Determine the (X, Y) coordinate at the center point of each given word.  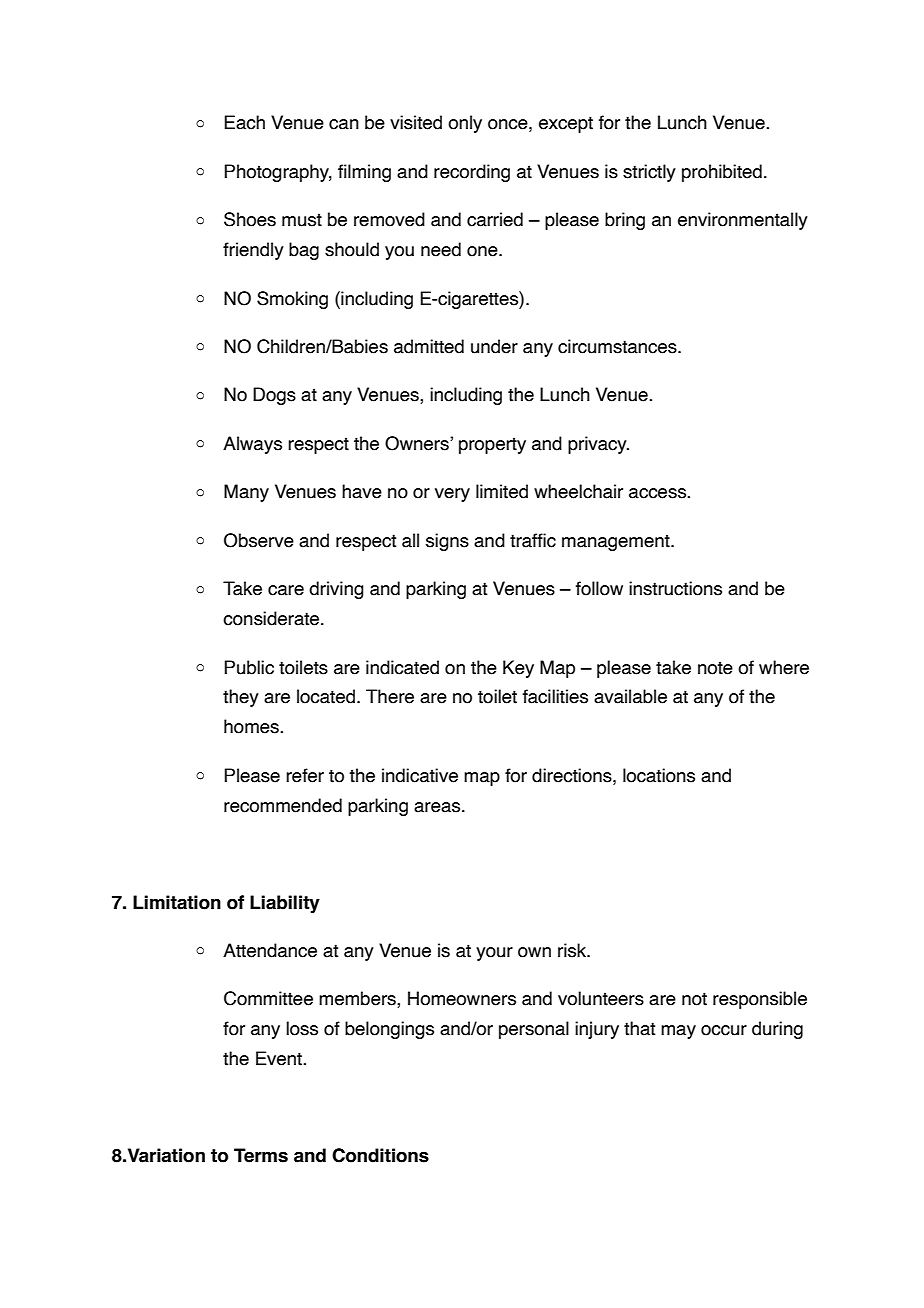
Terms (261, 1155)
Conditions (380, 1155)
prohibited (722, 173)
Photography (278, 173)
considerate (272, 618)
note (715, 668)
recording (472, 173)
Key (518, 669)
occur (724, 1030)
